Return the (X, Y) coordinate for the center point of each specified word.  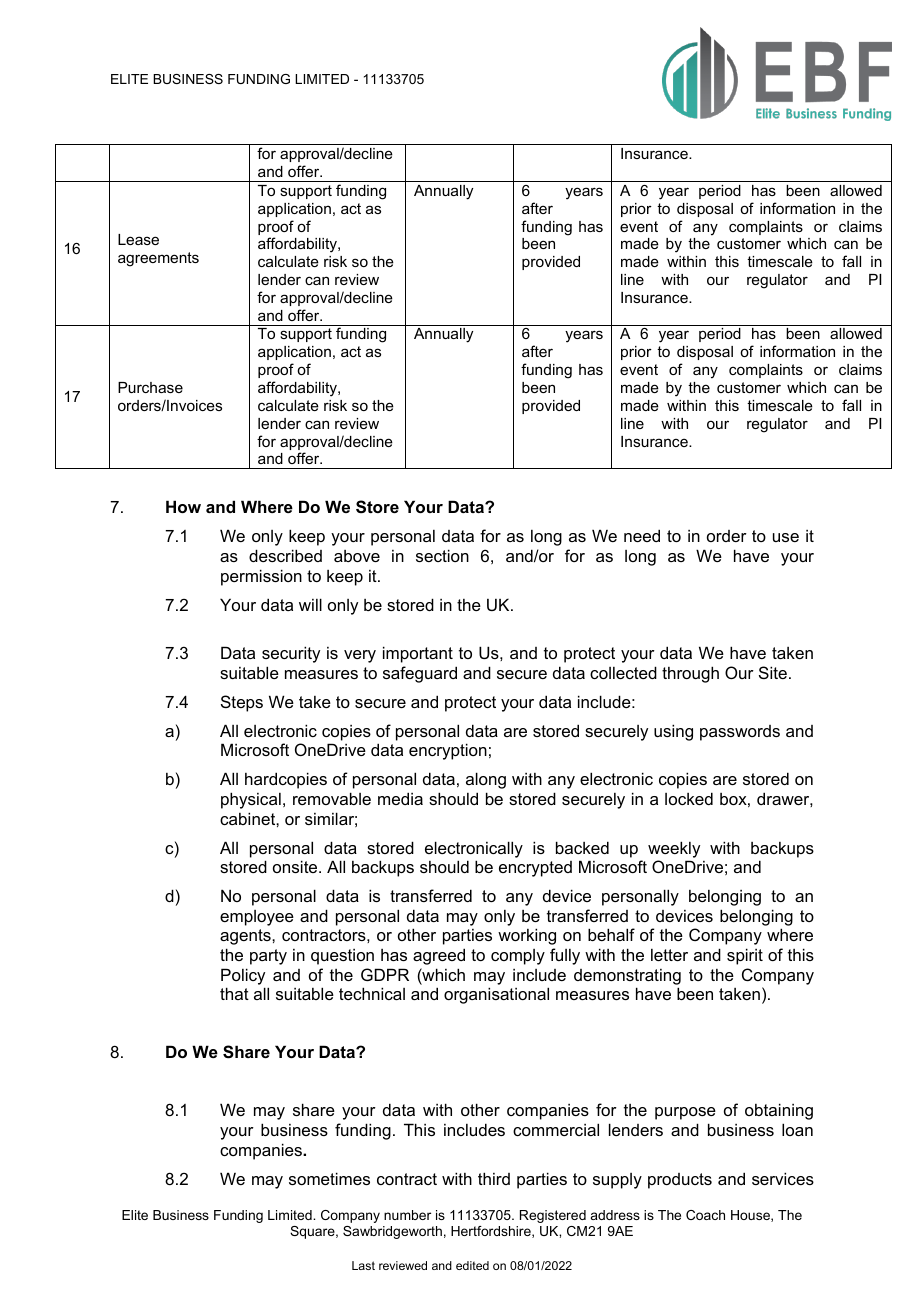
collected (623, 672)
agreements (158, 259)
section (442, 555)
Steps (242, 703)
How (183, 506)
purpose (685, 1113)
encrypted (535, 869)
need (642, 535)
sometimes (329, 1178)
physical (251, 800)
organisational (496, 995)
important (418, 654)
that (234, 993)
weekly (674, 849)
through (690, 674)
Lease (138, 239)
